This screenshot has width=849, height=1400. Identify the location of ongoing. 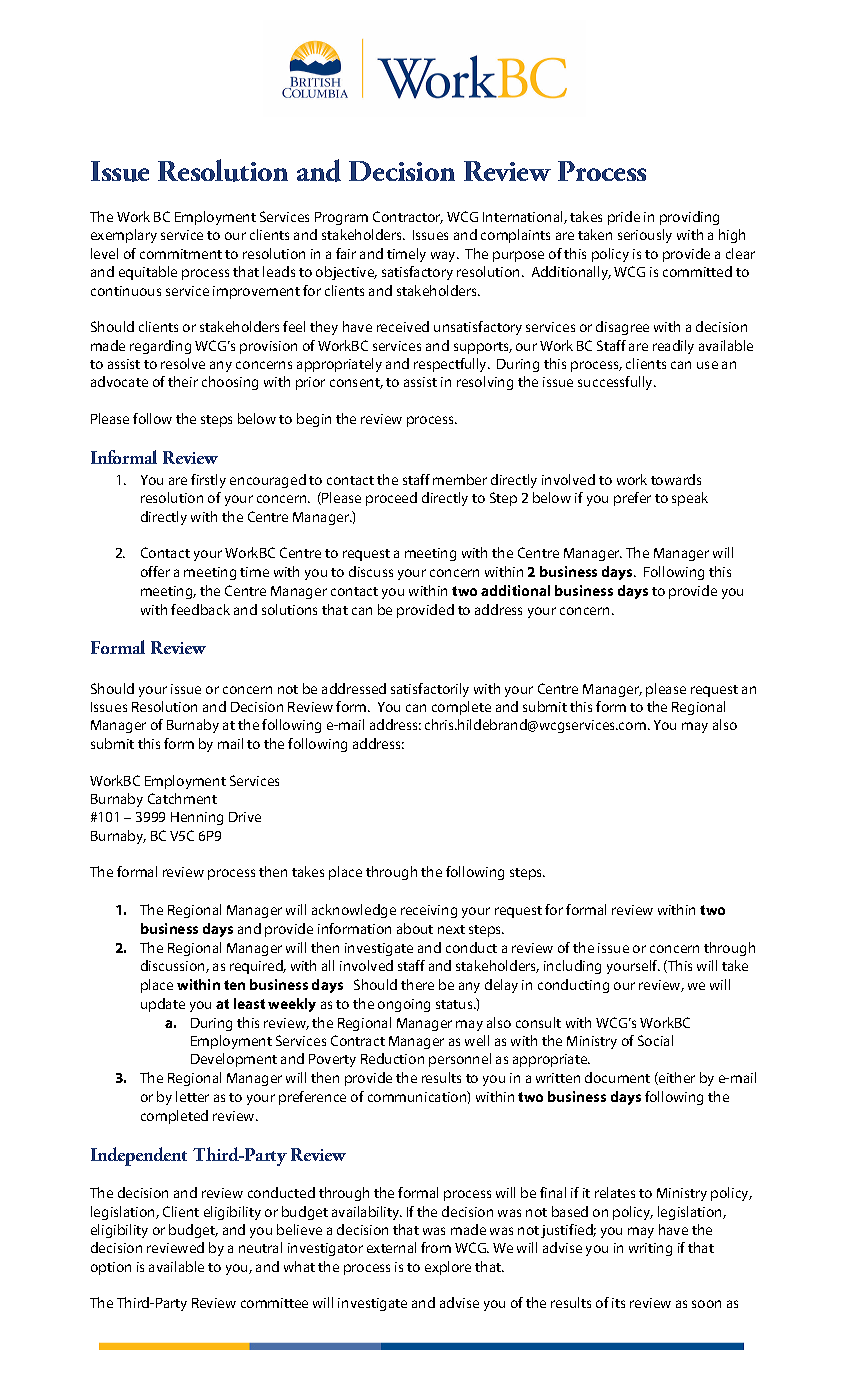
(404, 1005).
